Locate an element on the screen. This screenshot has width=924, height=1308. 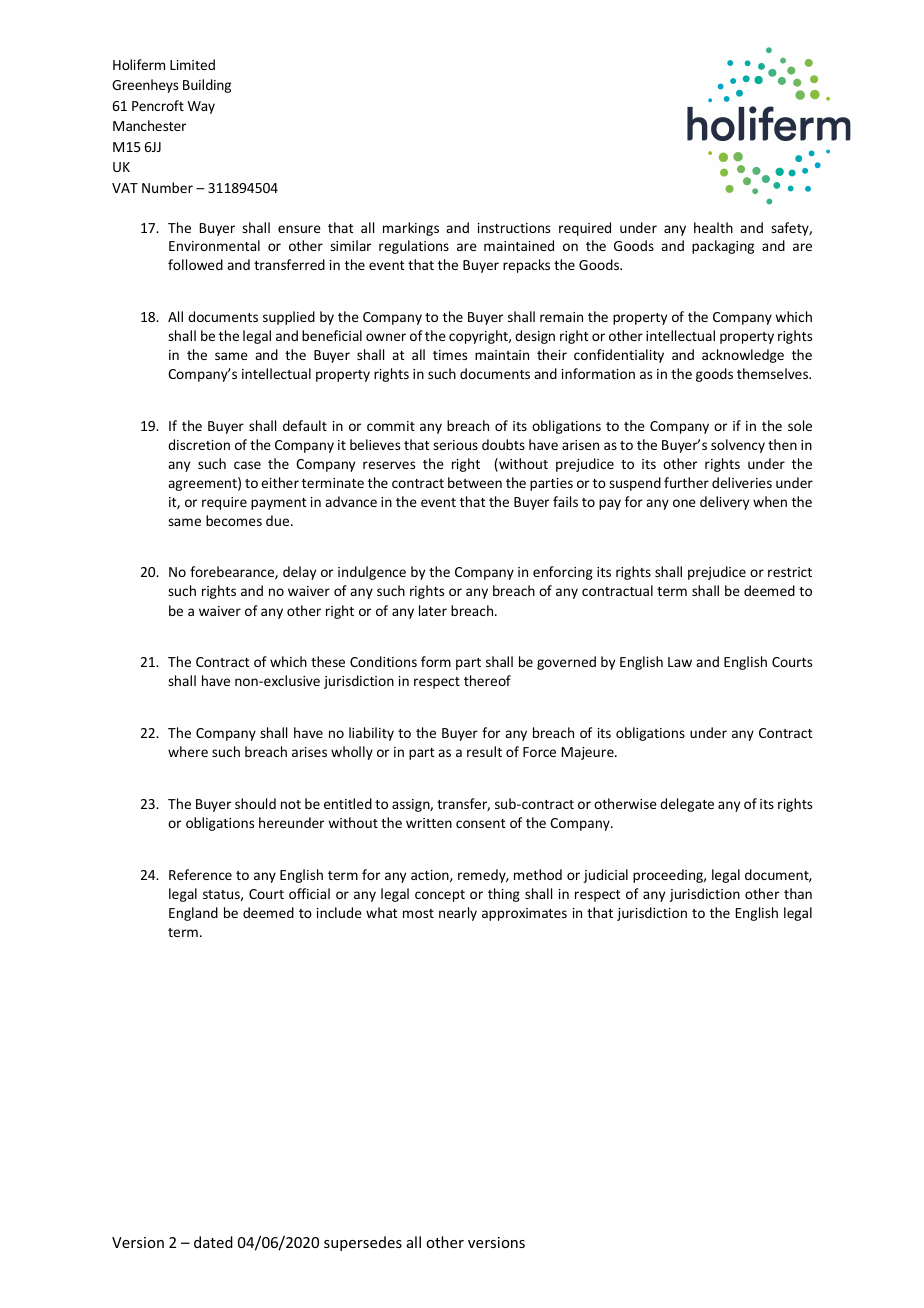
health is located at coordinates (713, 227).
